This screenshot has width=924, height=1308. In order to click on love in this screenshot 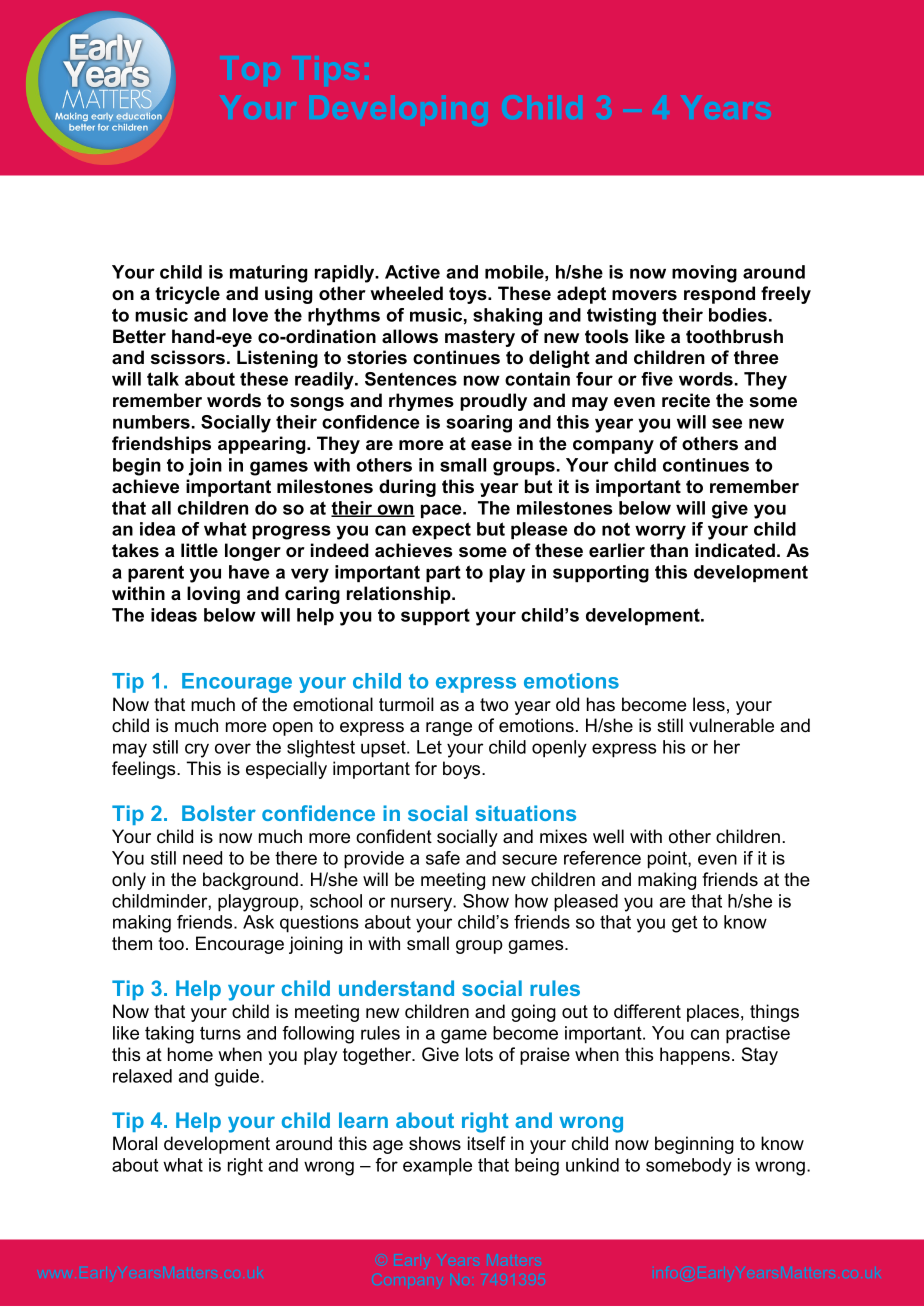, I will do `click(250, 315)`.
